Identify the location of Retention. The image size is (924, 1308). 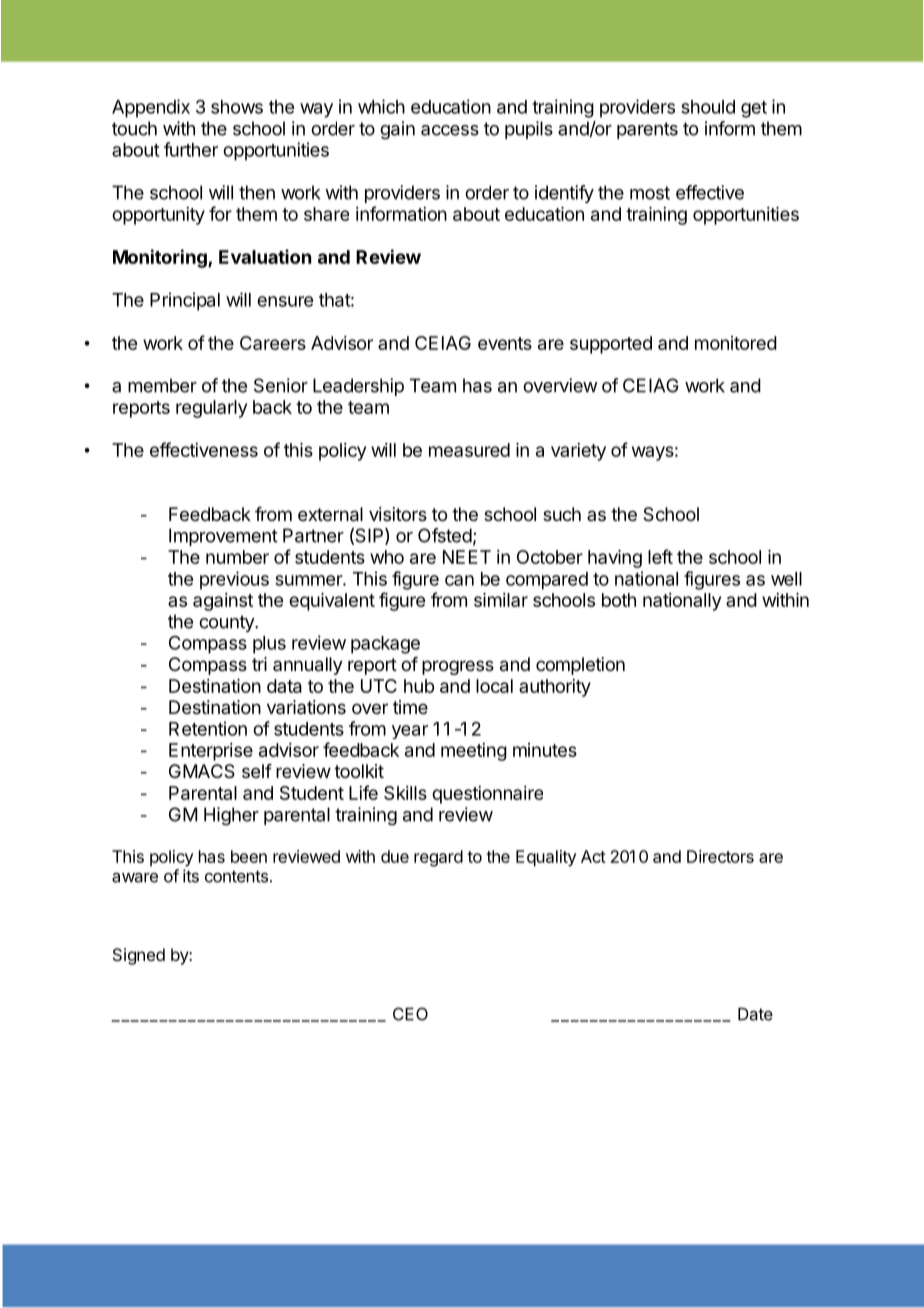
(208, 728).
